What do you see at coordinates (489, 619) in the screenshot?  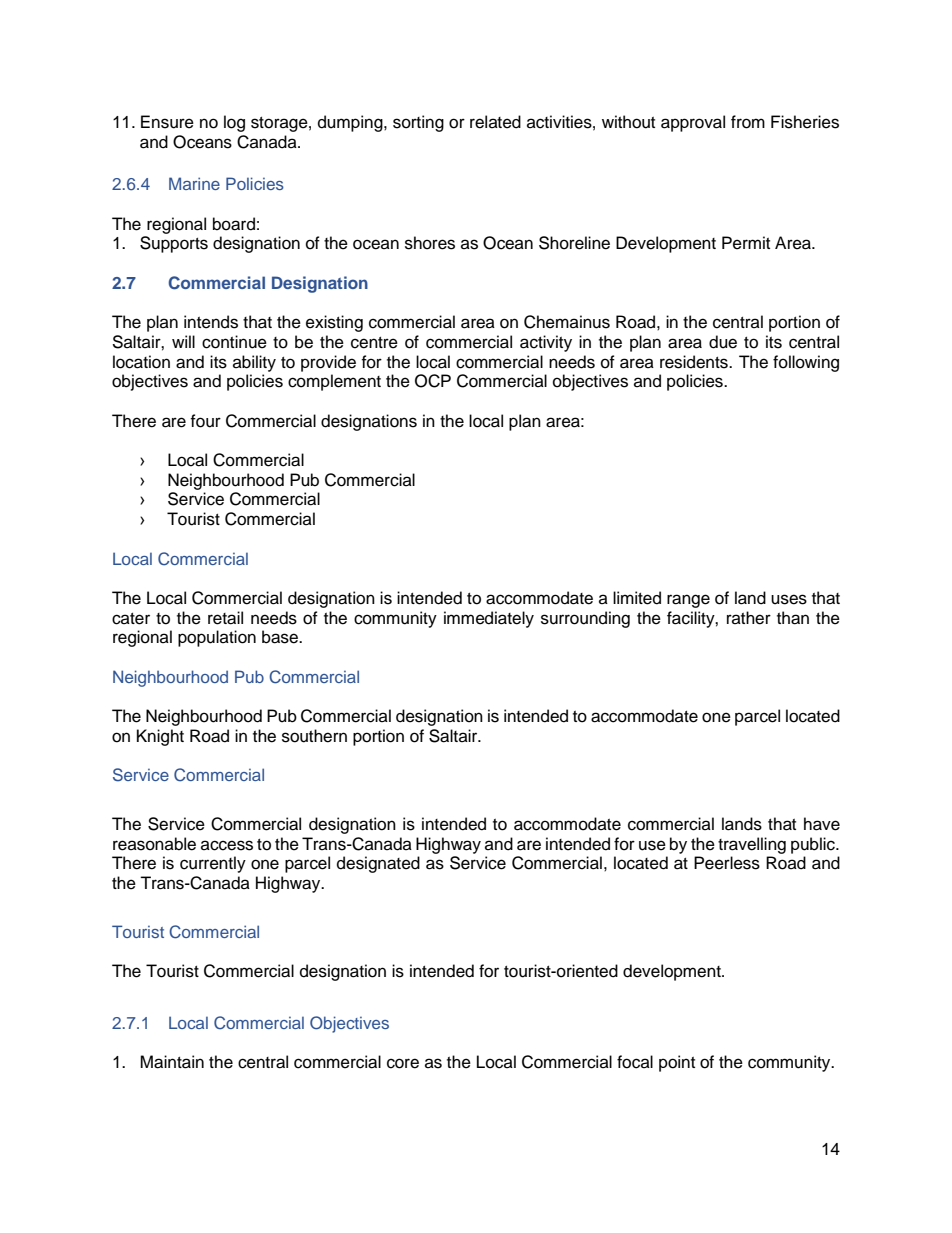 I see `immediately` at bounding box center [489, 619].
